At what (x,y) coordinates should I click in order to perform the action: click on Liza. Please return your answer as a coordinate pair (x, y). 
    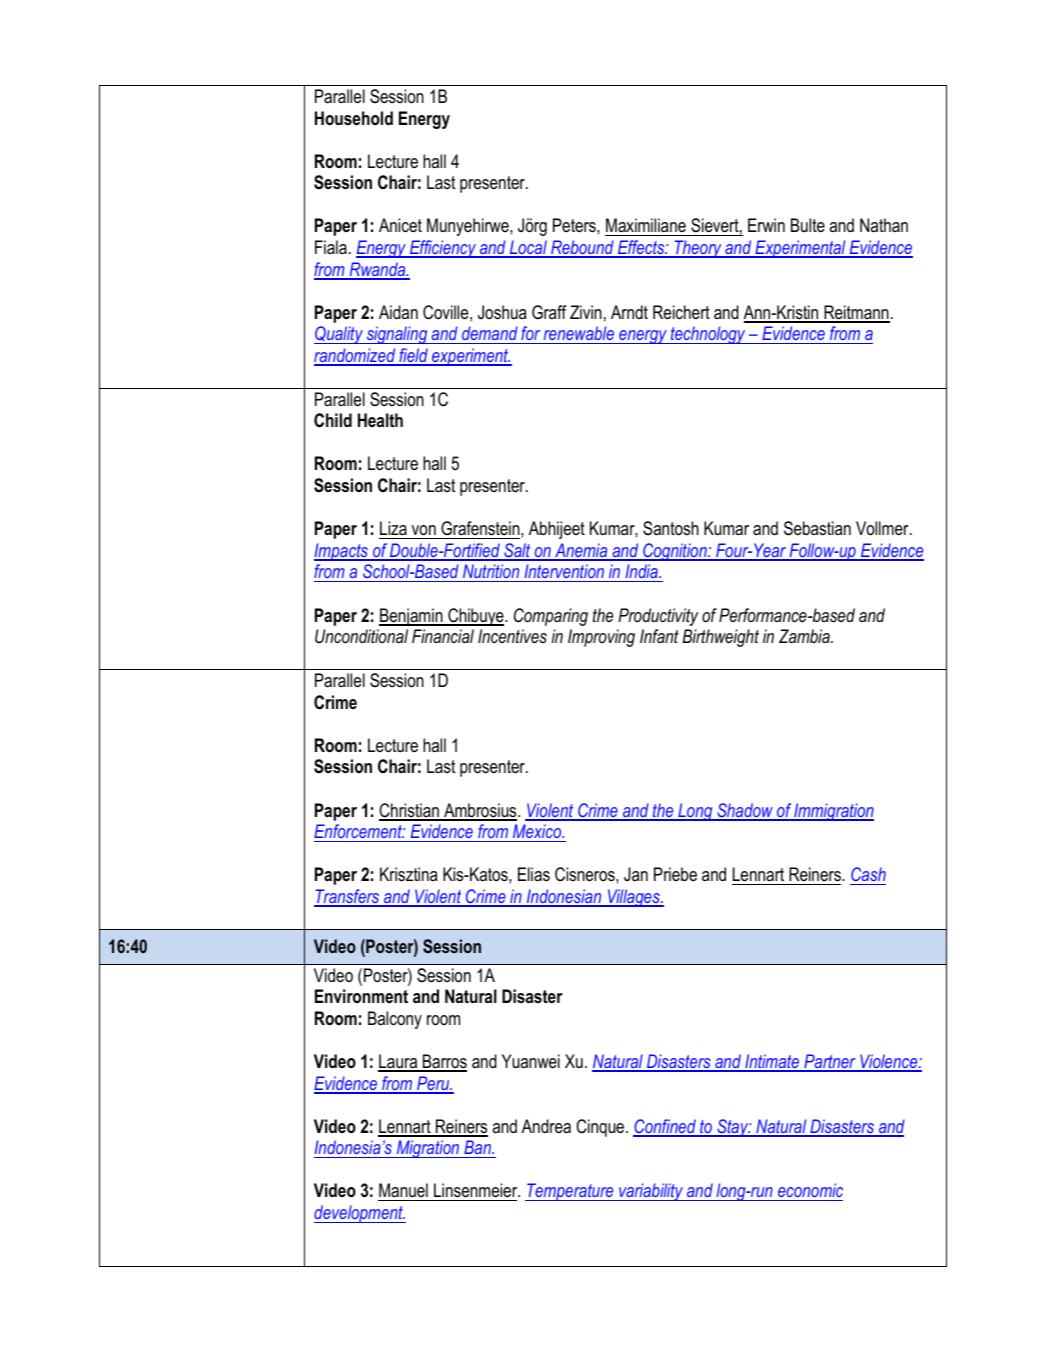
    Looking at the image, I should click on (393, 528).
